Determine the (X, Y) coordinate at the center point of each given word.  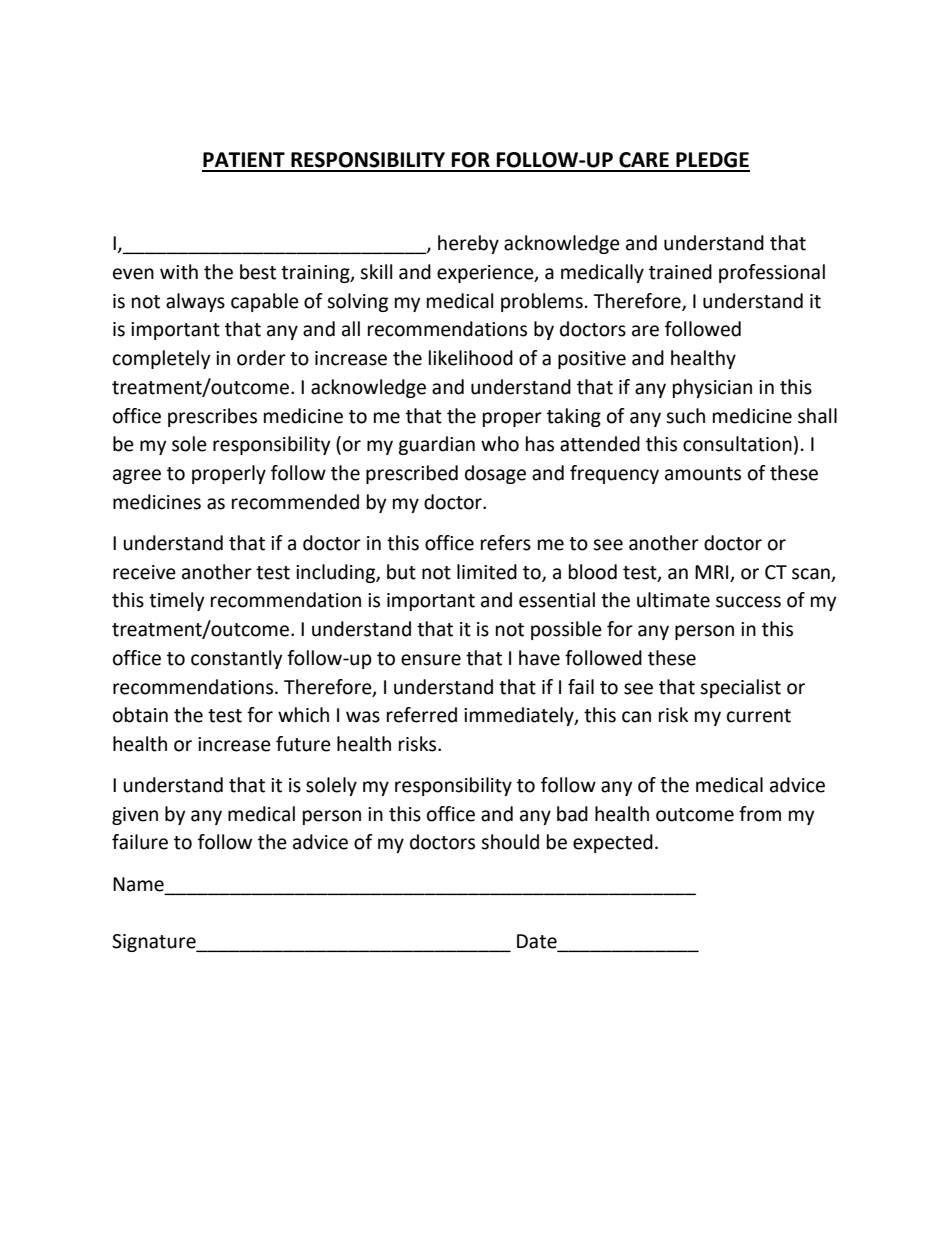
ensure (431, 660)
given (135, 816)
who (500, 444)
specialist (740, 688)
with (179, 272)
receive (144, 572)
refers (506, 543)
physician (712, 388)
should (510, 842)
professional (772, 273)
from (760, 814)
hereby (468, 244)
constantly (237, 659)
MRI (711, 572)
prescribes (212, 417)
